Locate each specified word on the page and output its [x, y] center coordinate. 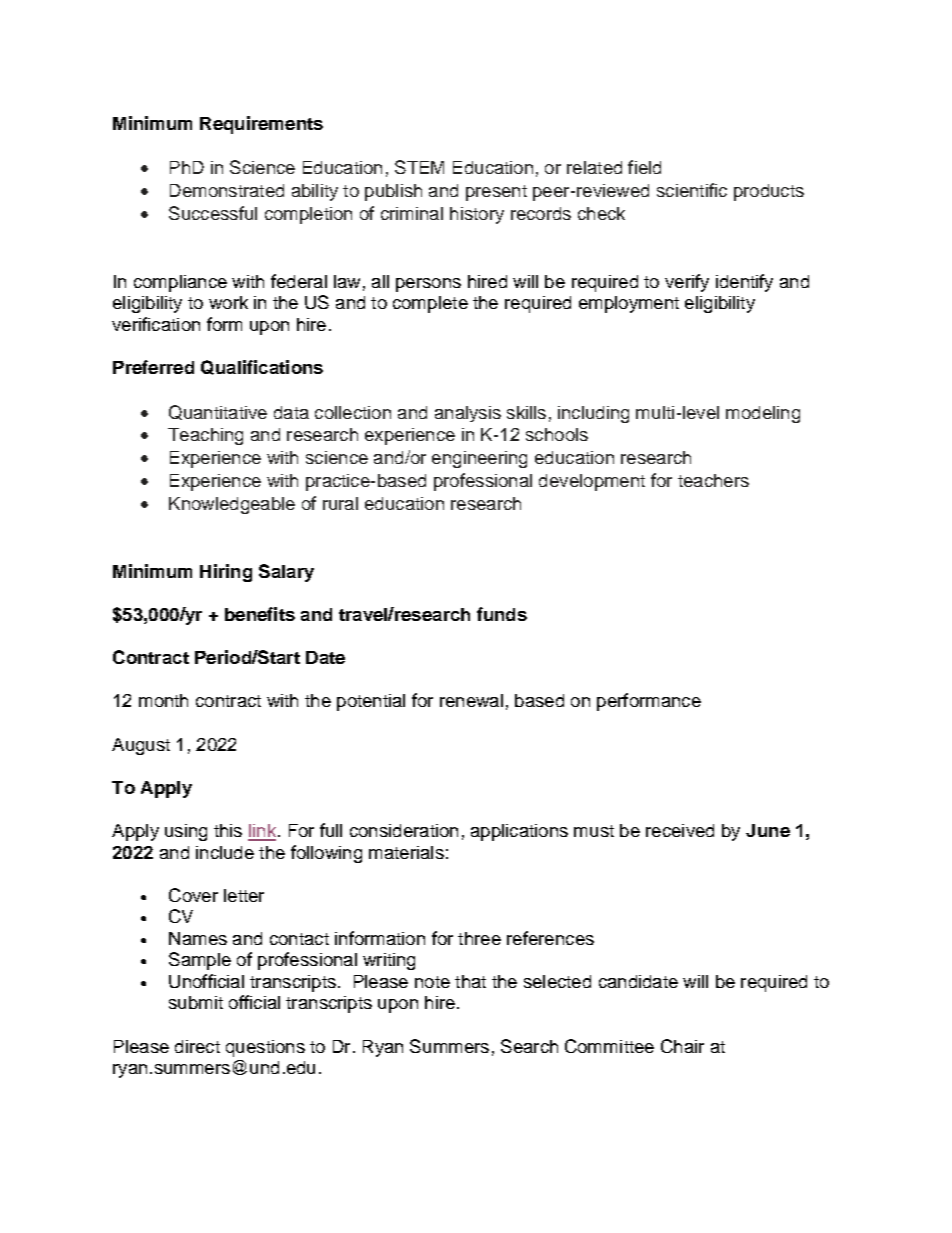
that [470, 981]
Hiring [226, 573]
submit [196, 1002]
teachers [713, 480]
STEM [419, 167]
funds [502, 614]
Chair [682, 1046]
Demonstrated [227, 190]
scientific [692, 190]
